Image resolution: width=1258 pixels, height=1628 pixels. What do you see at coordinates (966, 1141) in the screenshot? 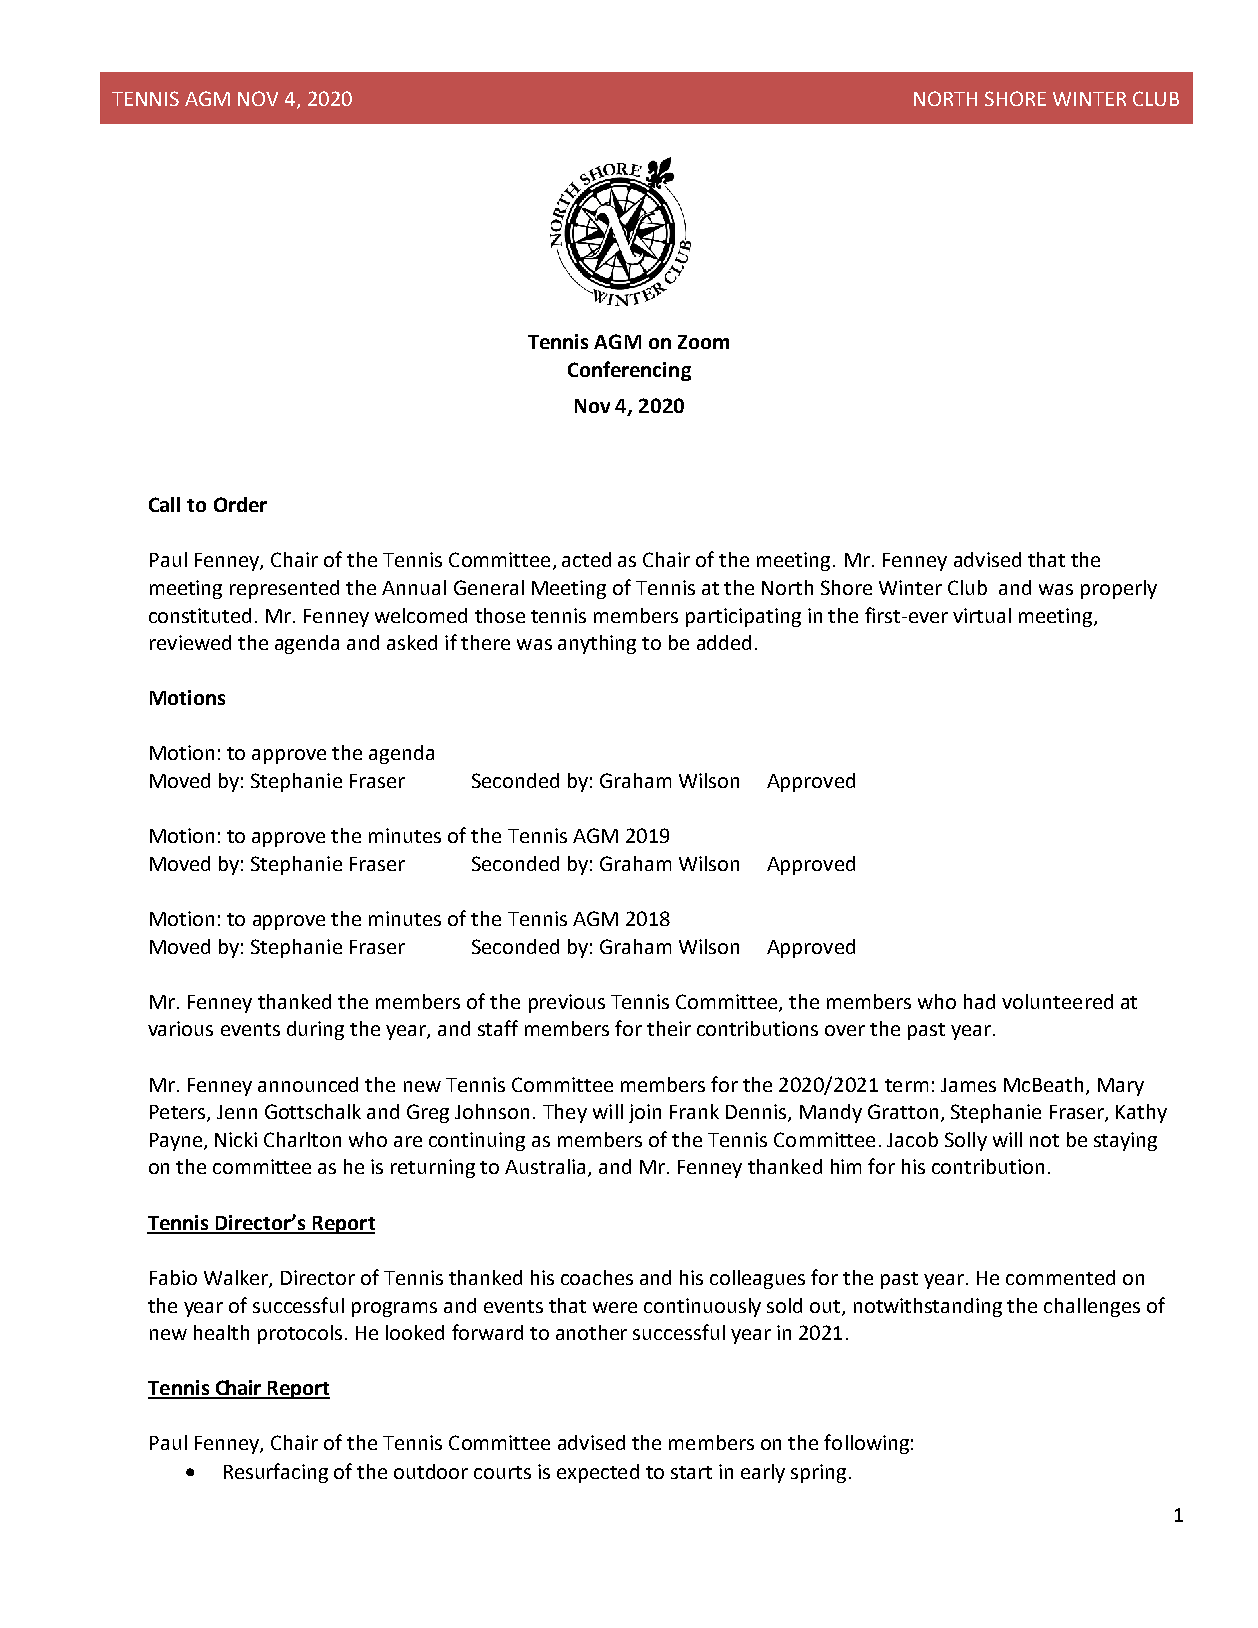
I see `Solly` at bounding box center [966, 1141].
